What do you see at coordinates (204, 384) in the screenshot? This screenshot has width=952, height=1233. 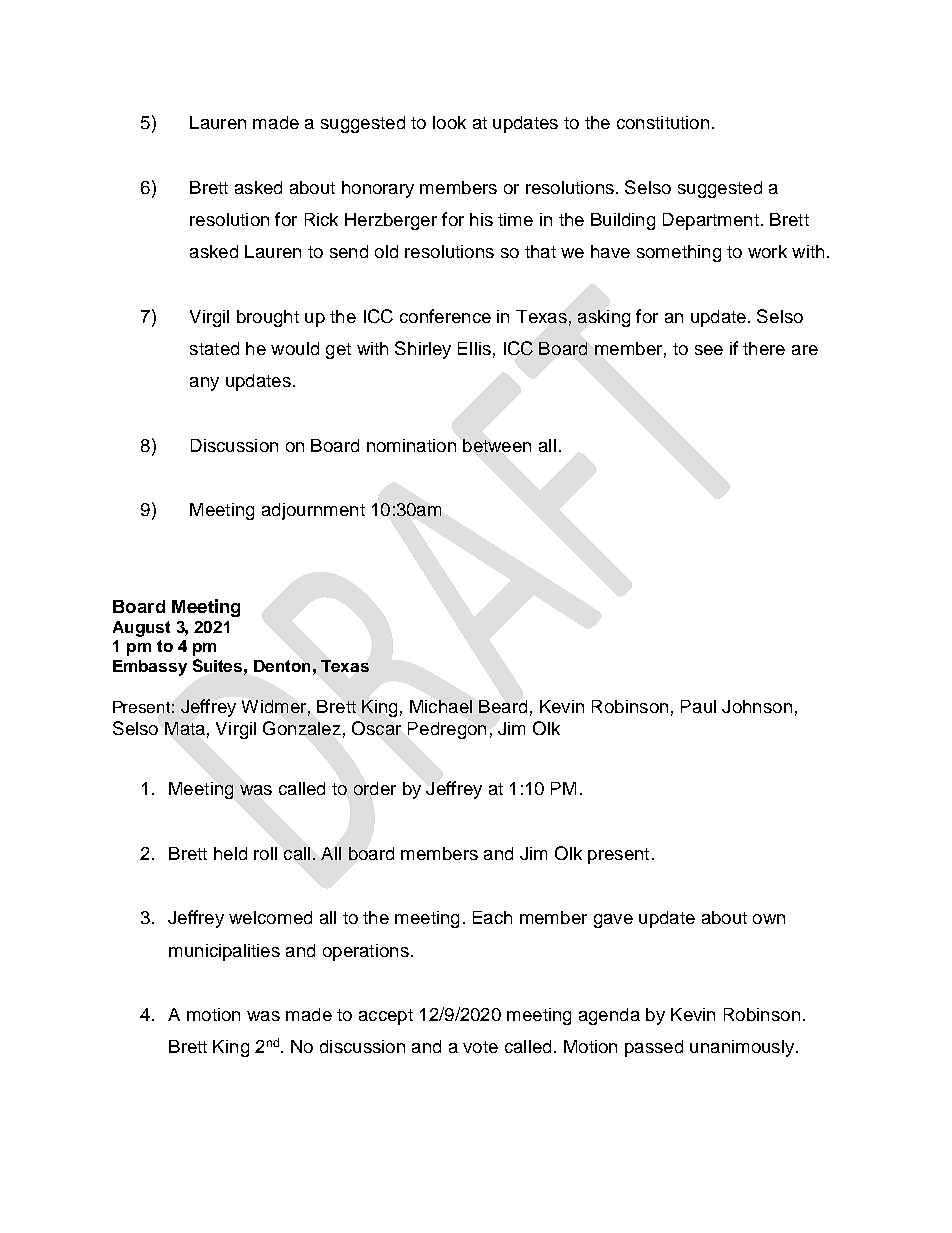 I see `any` at bounding box center [204, 384].
